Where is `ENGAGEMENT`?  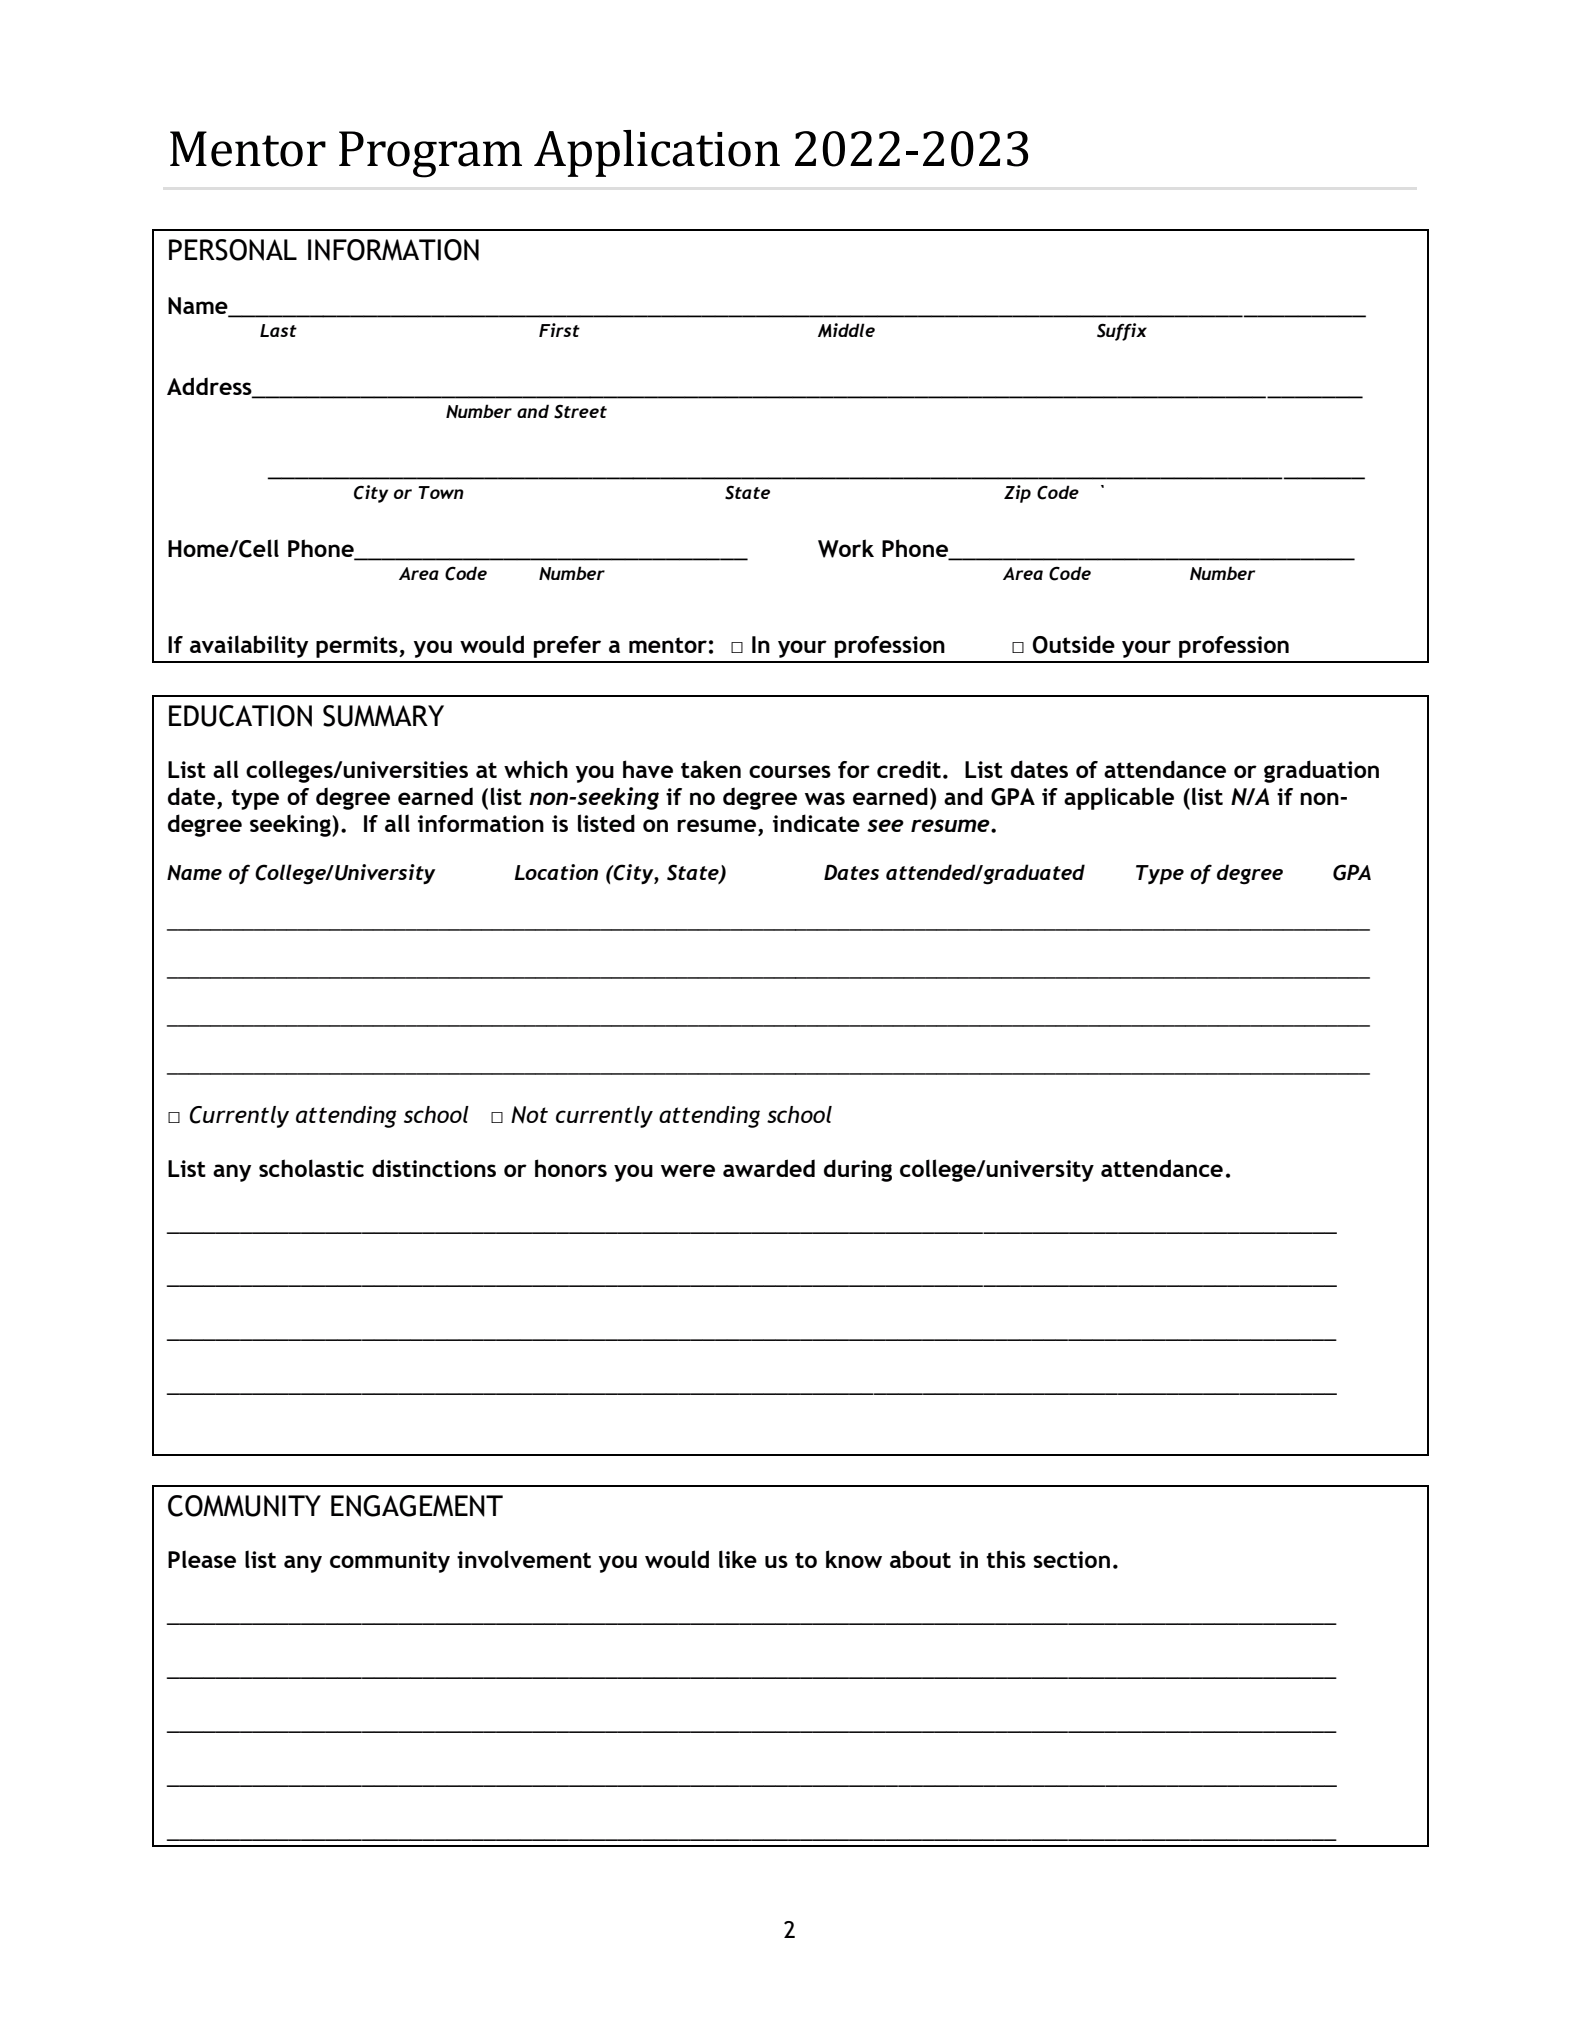
ENGAGEMENT is located at coordinates (417, 1506).
